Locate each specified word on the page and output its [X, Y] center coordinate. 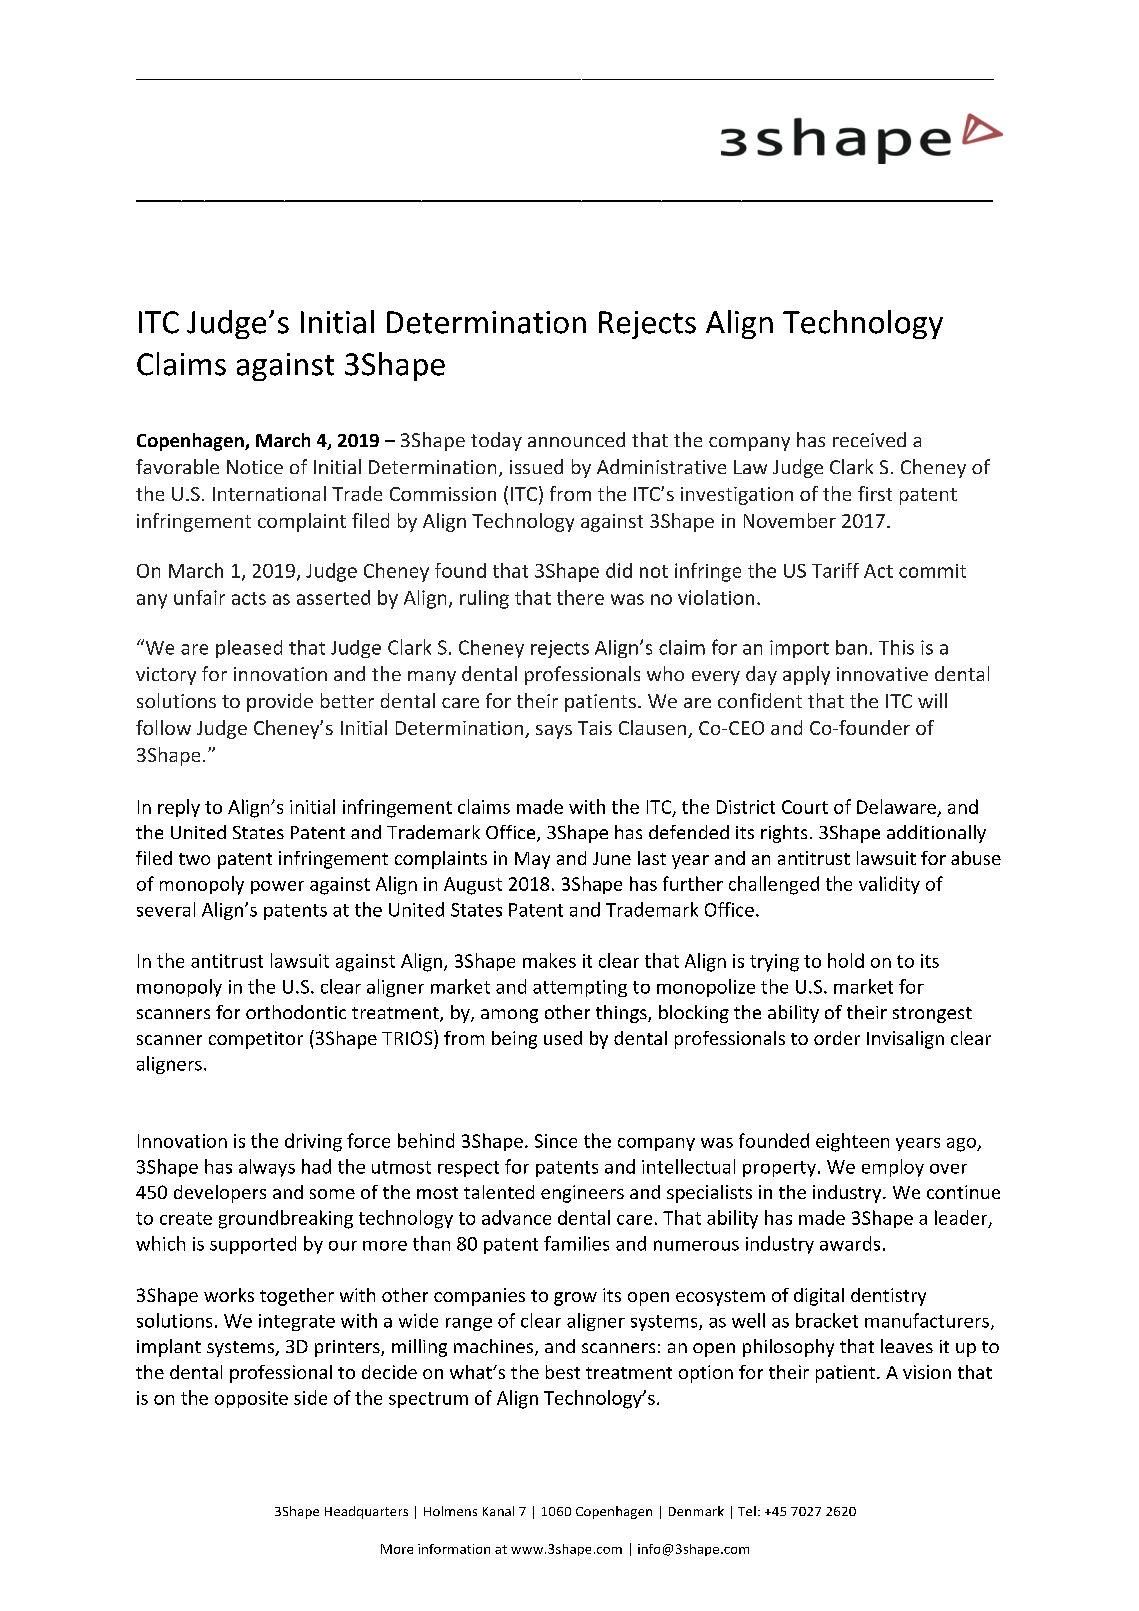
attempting [580, 988]
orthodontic [296, 1012]
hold [846, 960]
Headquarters [366, 1512]
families [576, 1243]
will [932, 700]
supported [253, 1245]
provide [280, 702]
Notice [255, 467]
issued [536, 466]
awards [850, 1243]
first [875, 493]
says [554, 732]
